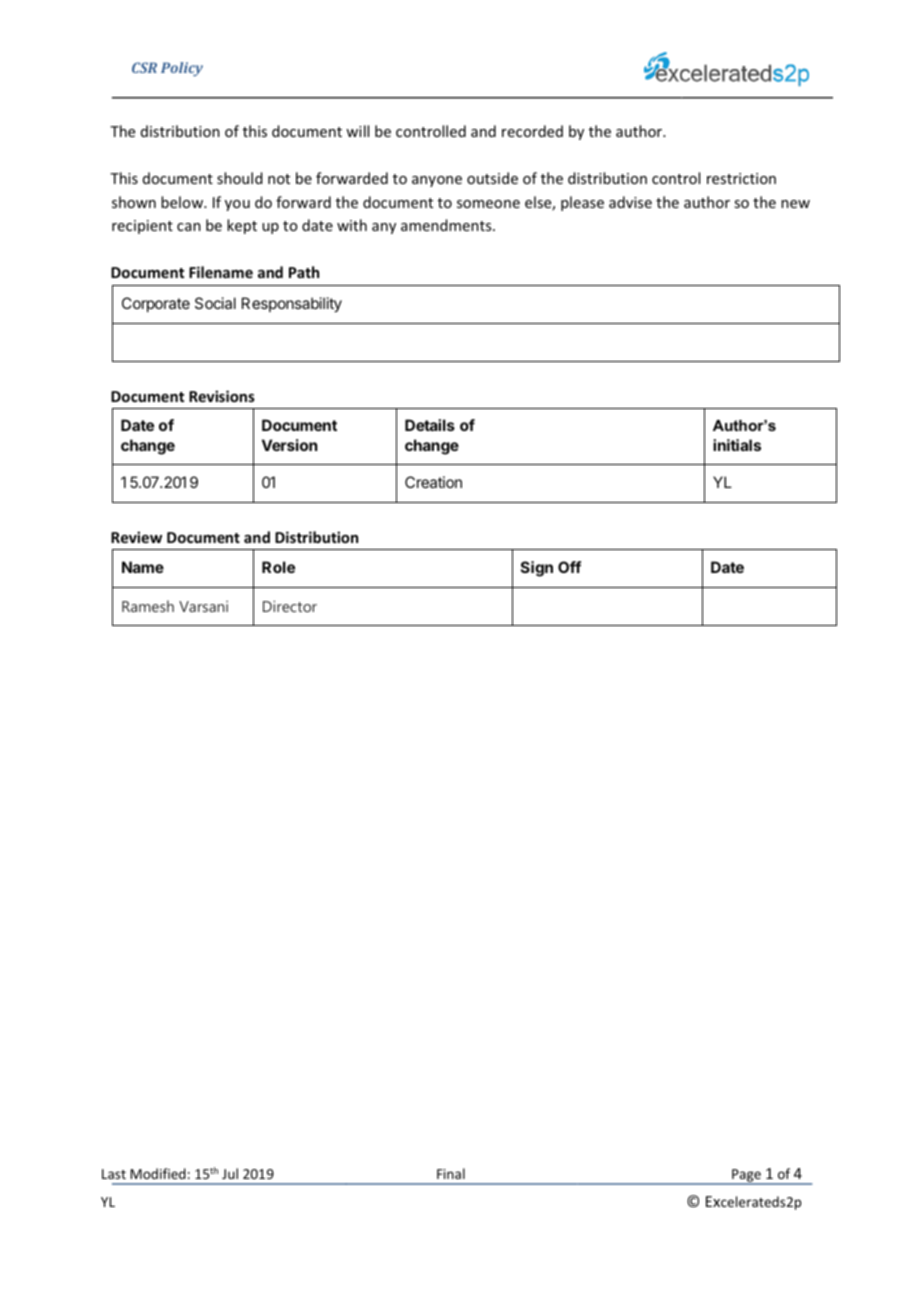  Describe the element at coordinates (741, 178) in the image. I see `restriction` at that location.
